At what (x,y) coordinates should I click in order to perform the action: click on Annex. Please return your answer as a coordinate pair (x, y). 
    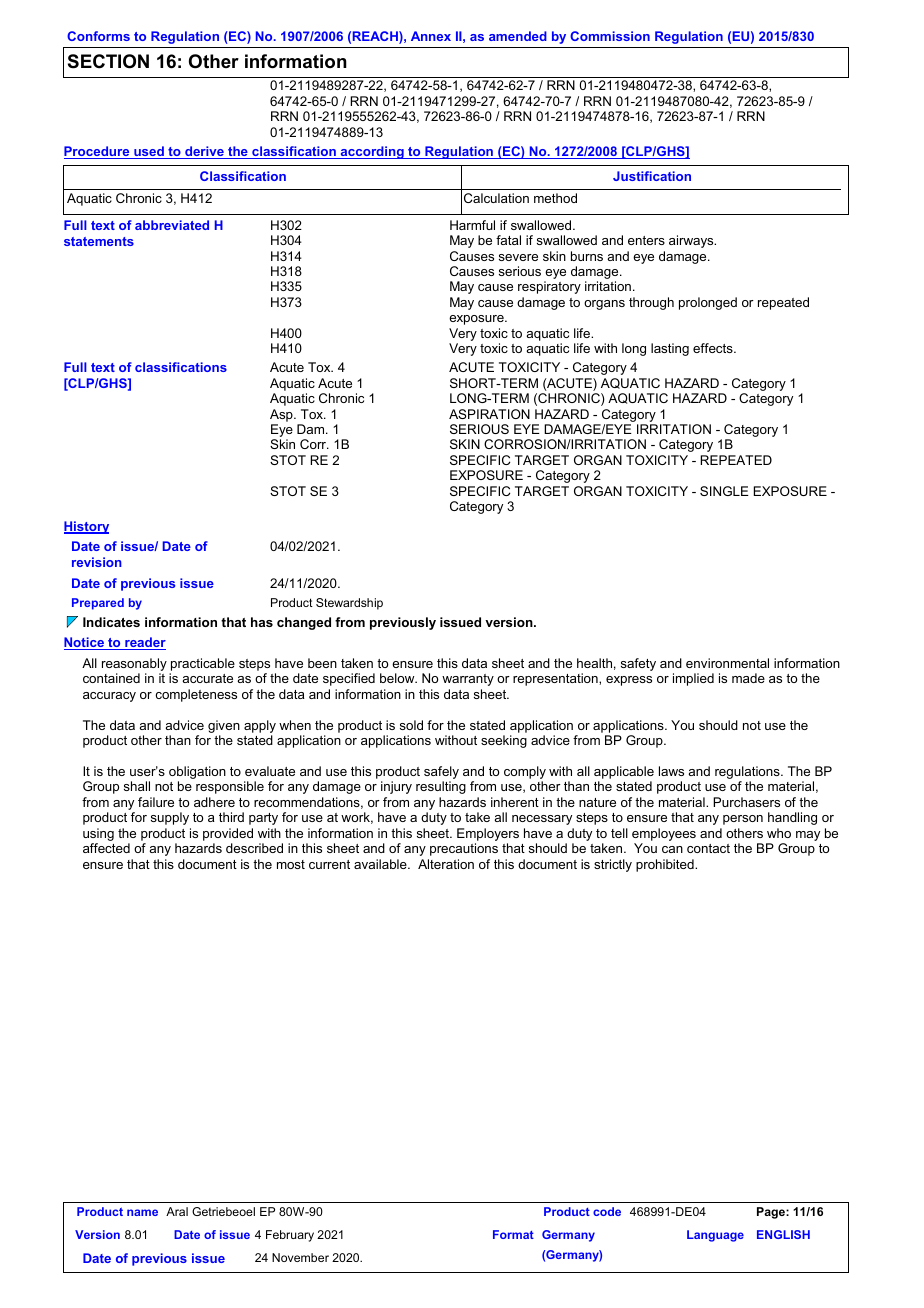
    Looking at the image, I should click on (431, 36).
